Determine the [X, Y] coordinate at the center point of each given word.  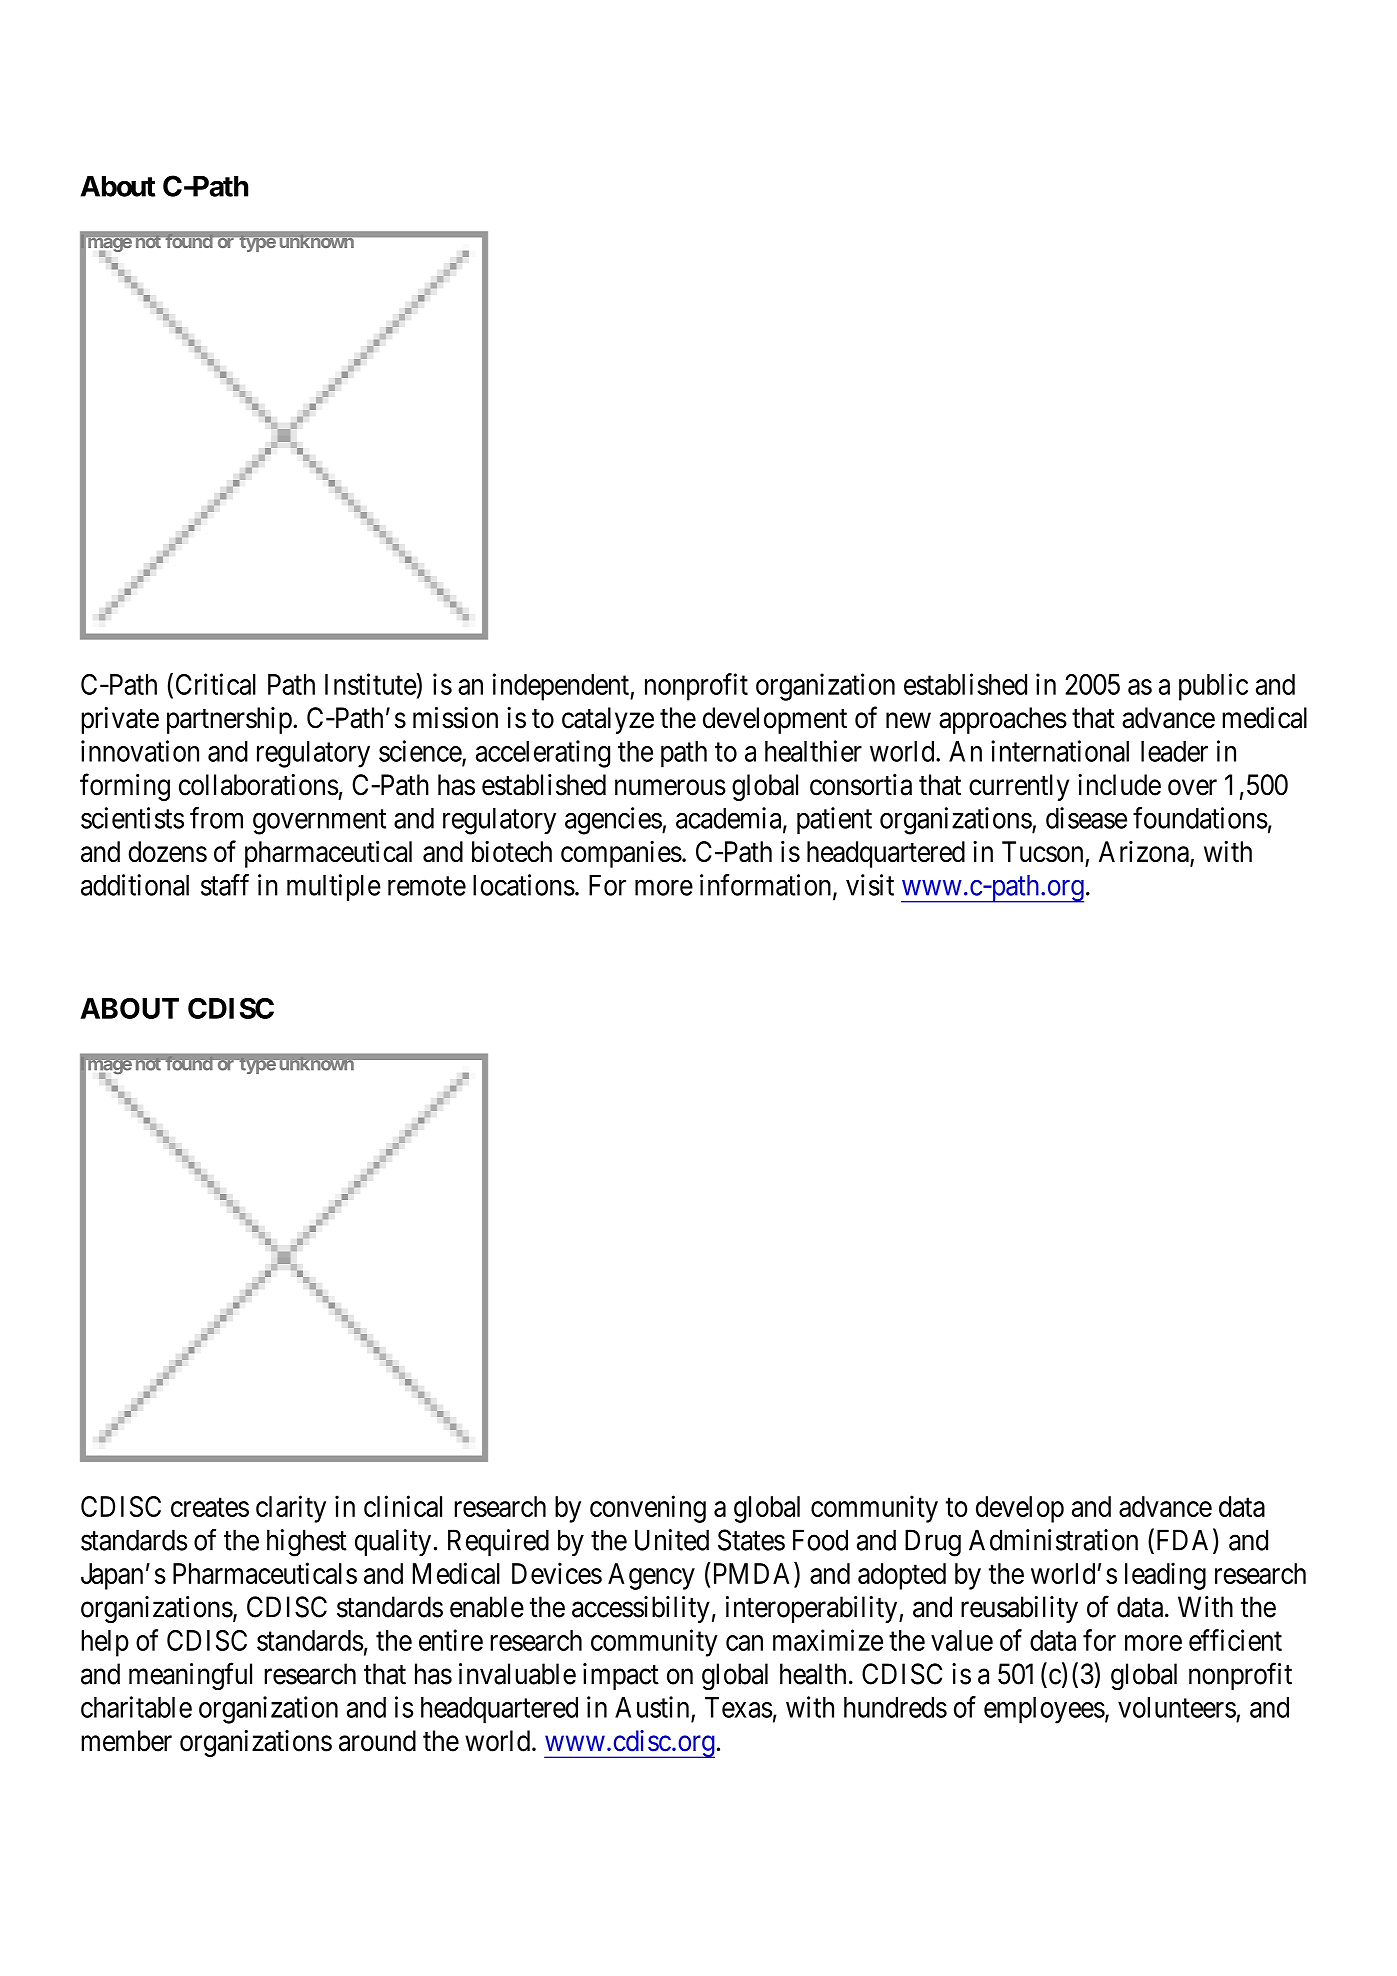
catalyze [608, 720]
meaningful [190, 1676]
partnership [229, 720]
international [1060, 751]
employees [1044, 1710]
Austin [652, 1707]
